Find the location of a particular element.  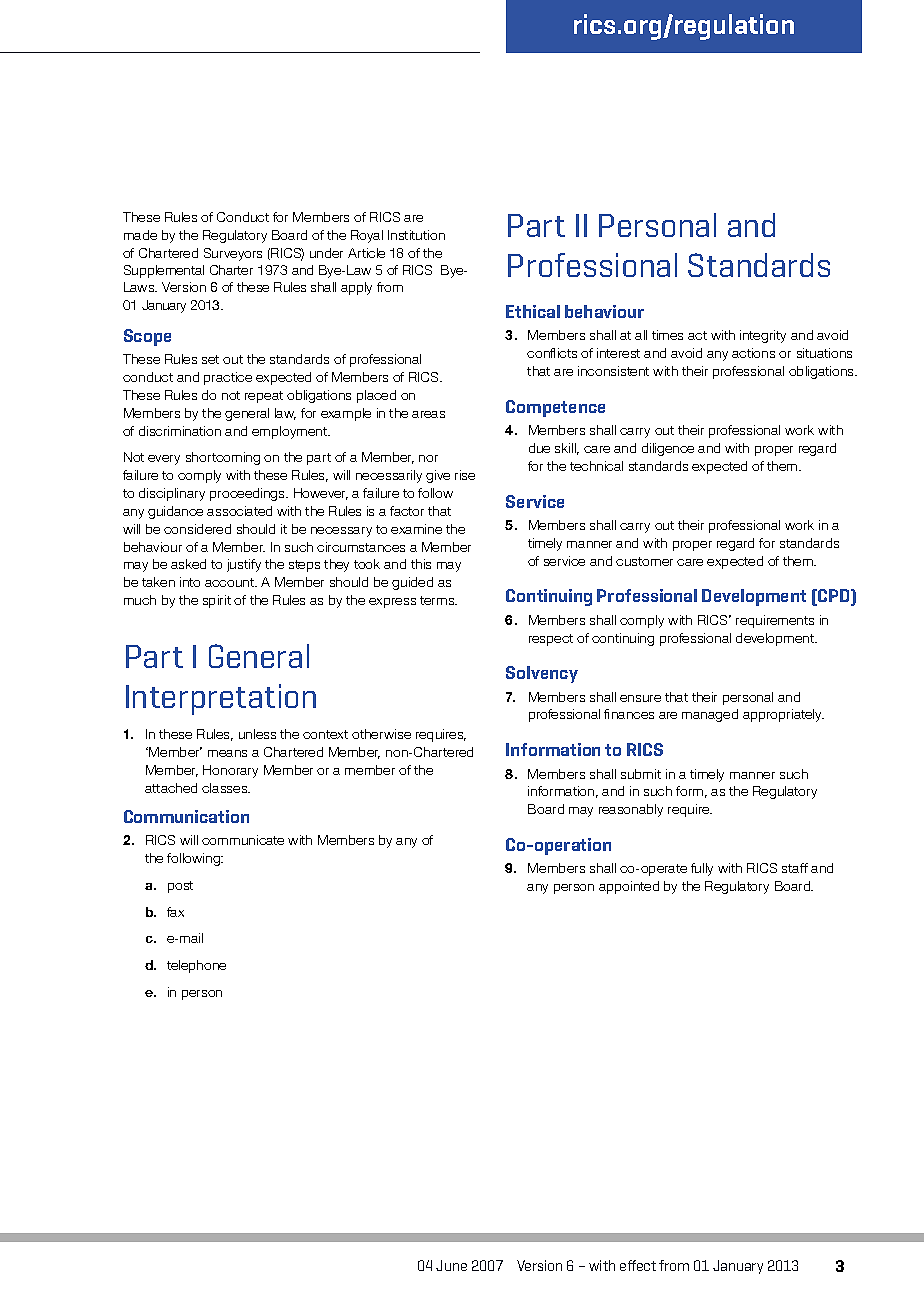

telephone is located at coordinates (196, 966).
